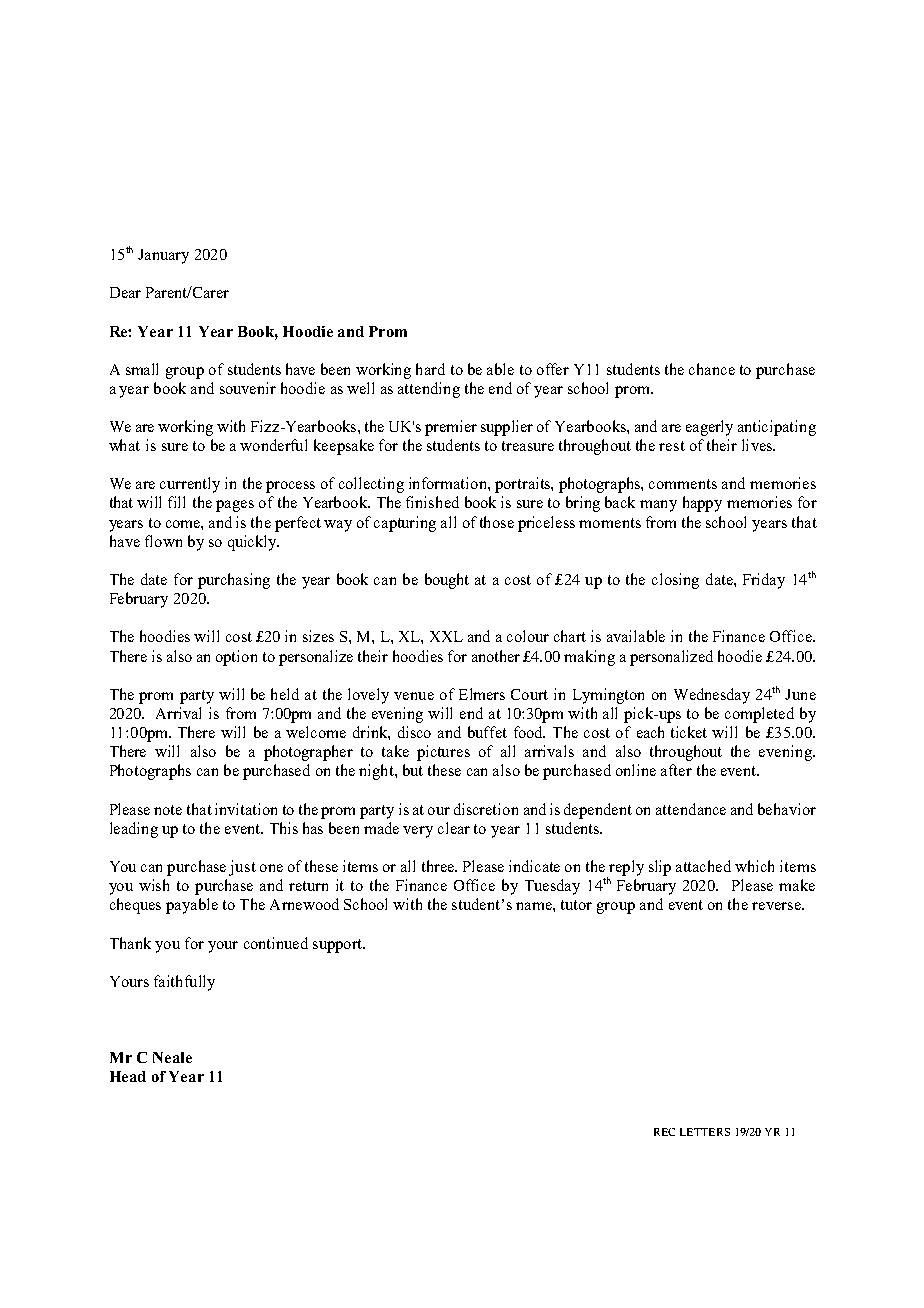 Image resolution: width=924 pixels, height=1308 pixels. I want to click on attendance, so click(691, 809).
